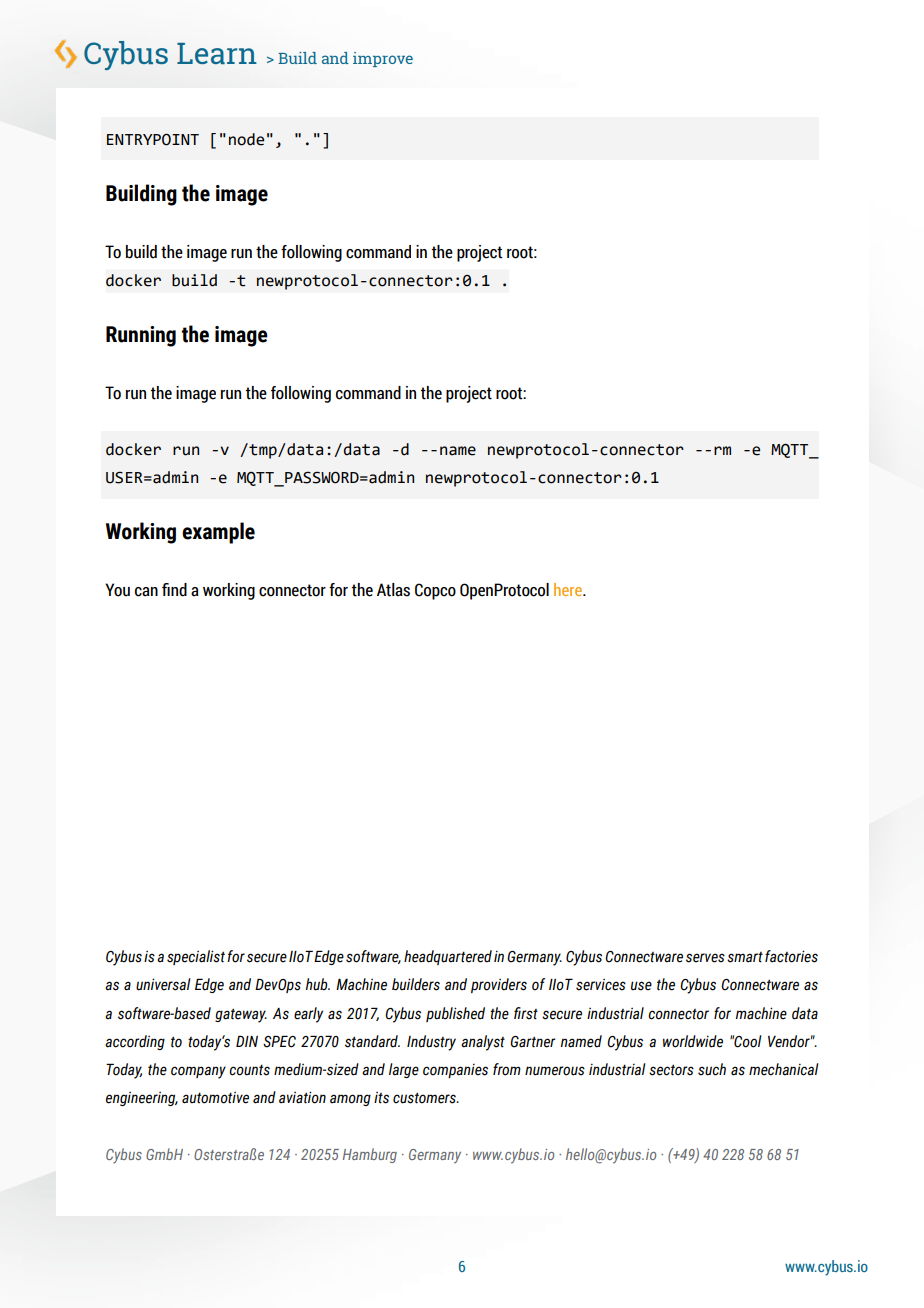 This page has width=924, height=1308. I want to click on customers, so click(425, 1098).
